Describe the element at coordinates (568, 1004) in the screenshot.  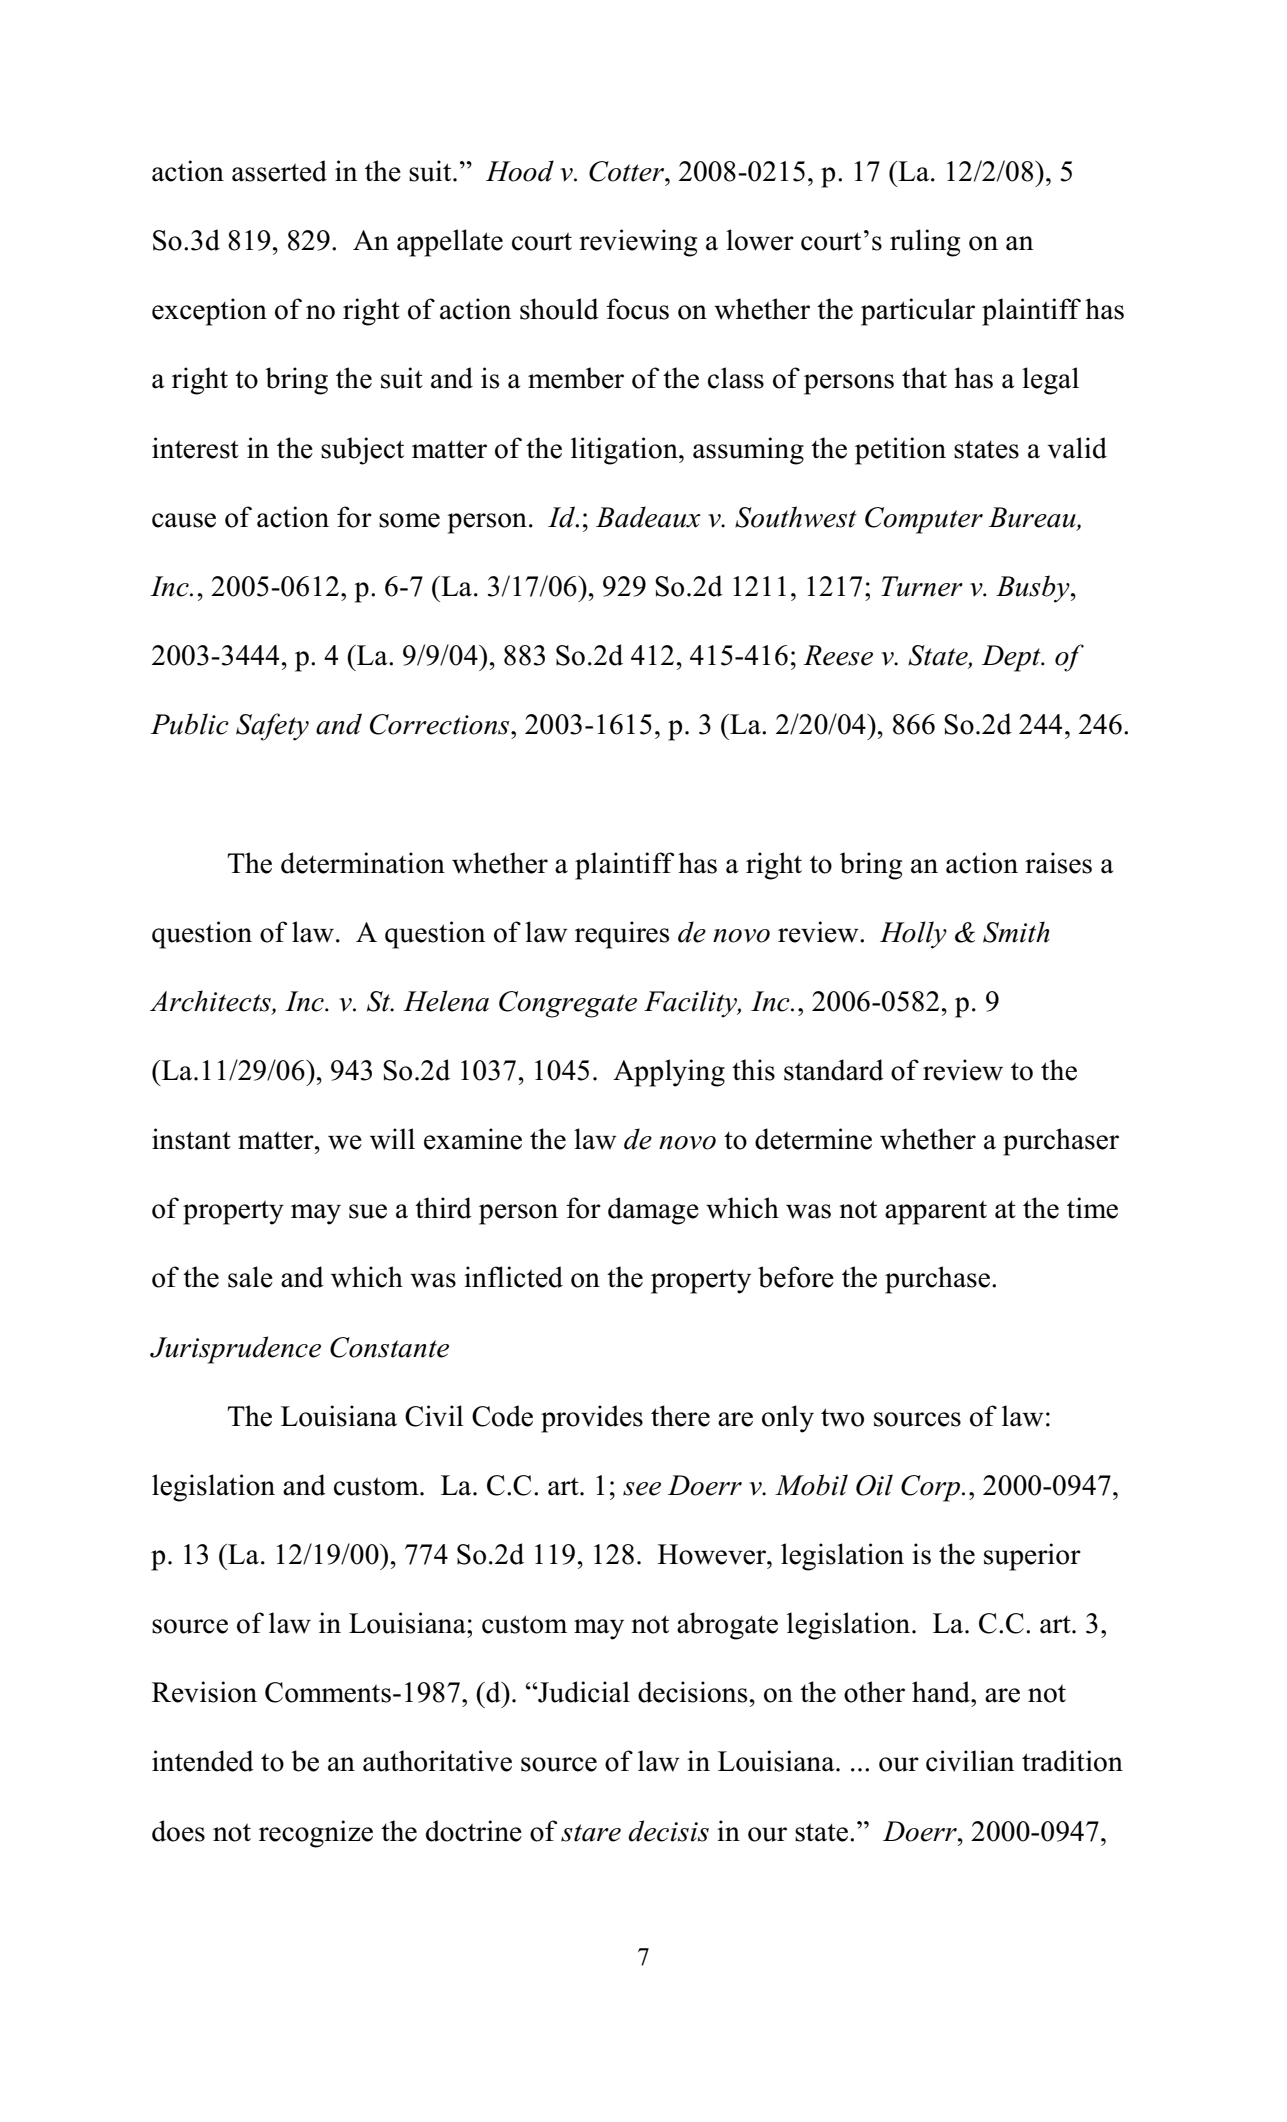
I see `Congregate` at that location.
